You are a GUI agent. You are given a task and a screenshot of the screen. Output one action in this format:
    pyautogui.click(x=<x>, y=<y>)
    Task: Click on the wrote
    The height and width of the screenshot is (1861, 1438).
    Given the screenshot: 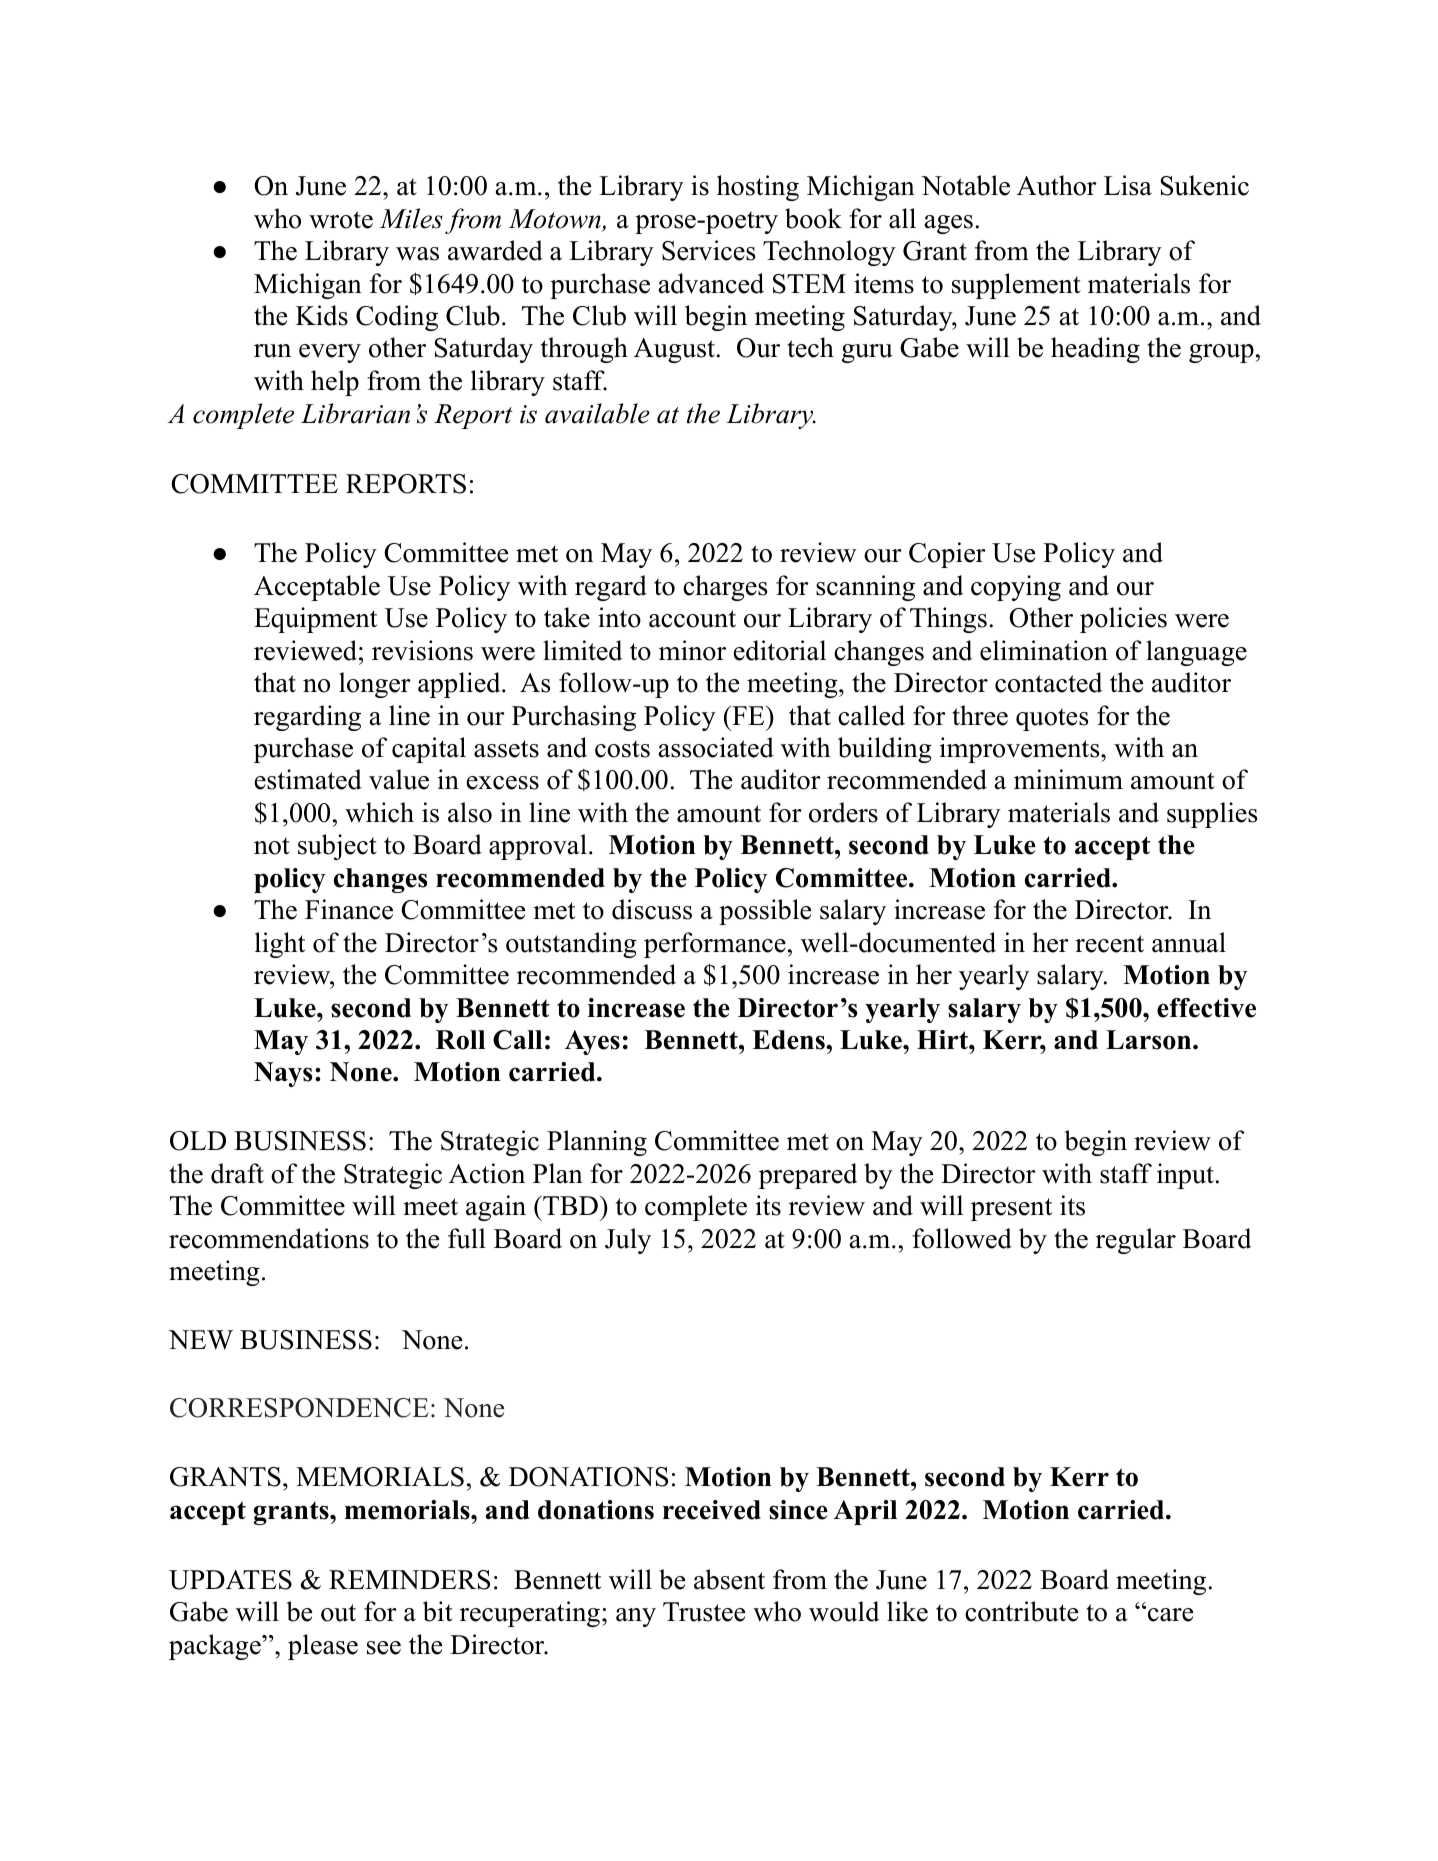 What is the action you would take?
    pyautogui.click(x=341, y=220)
